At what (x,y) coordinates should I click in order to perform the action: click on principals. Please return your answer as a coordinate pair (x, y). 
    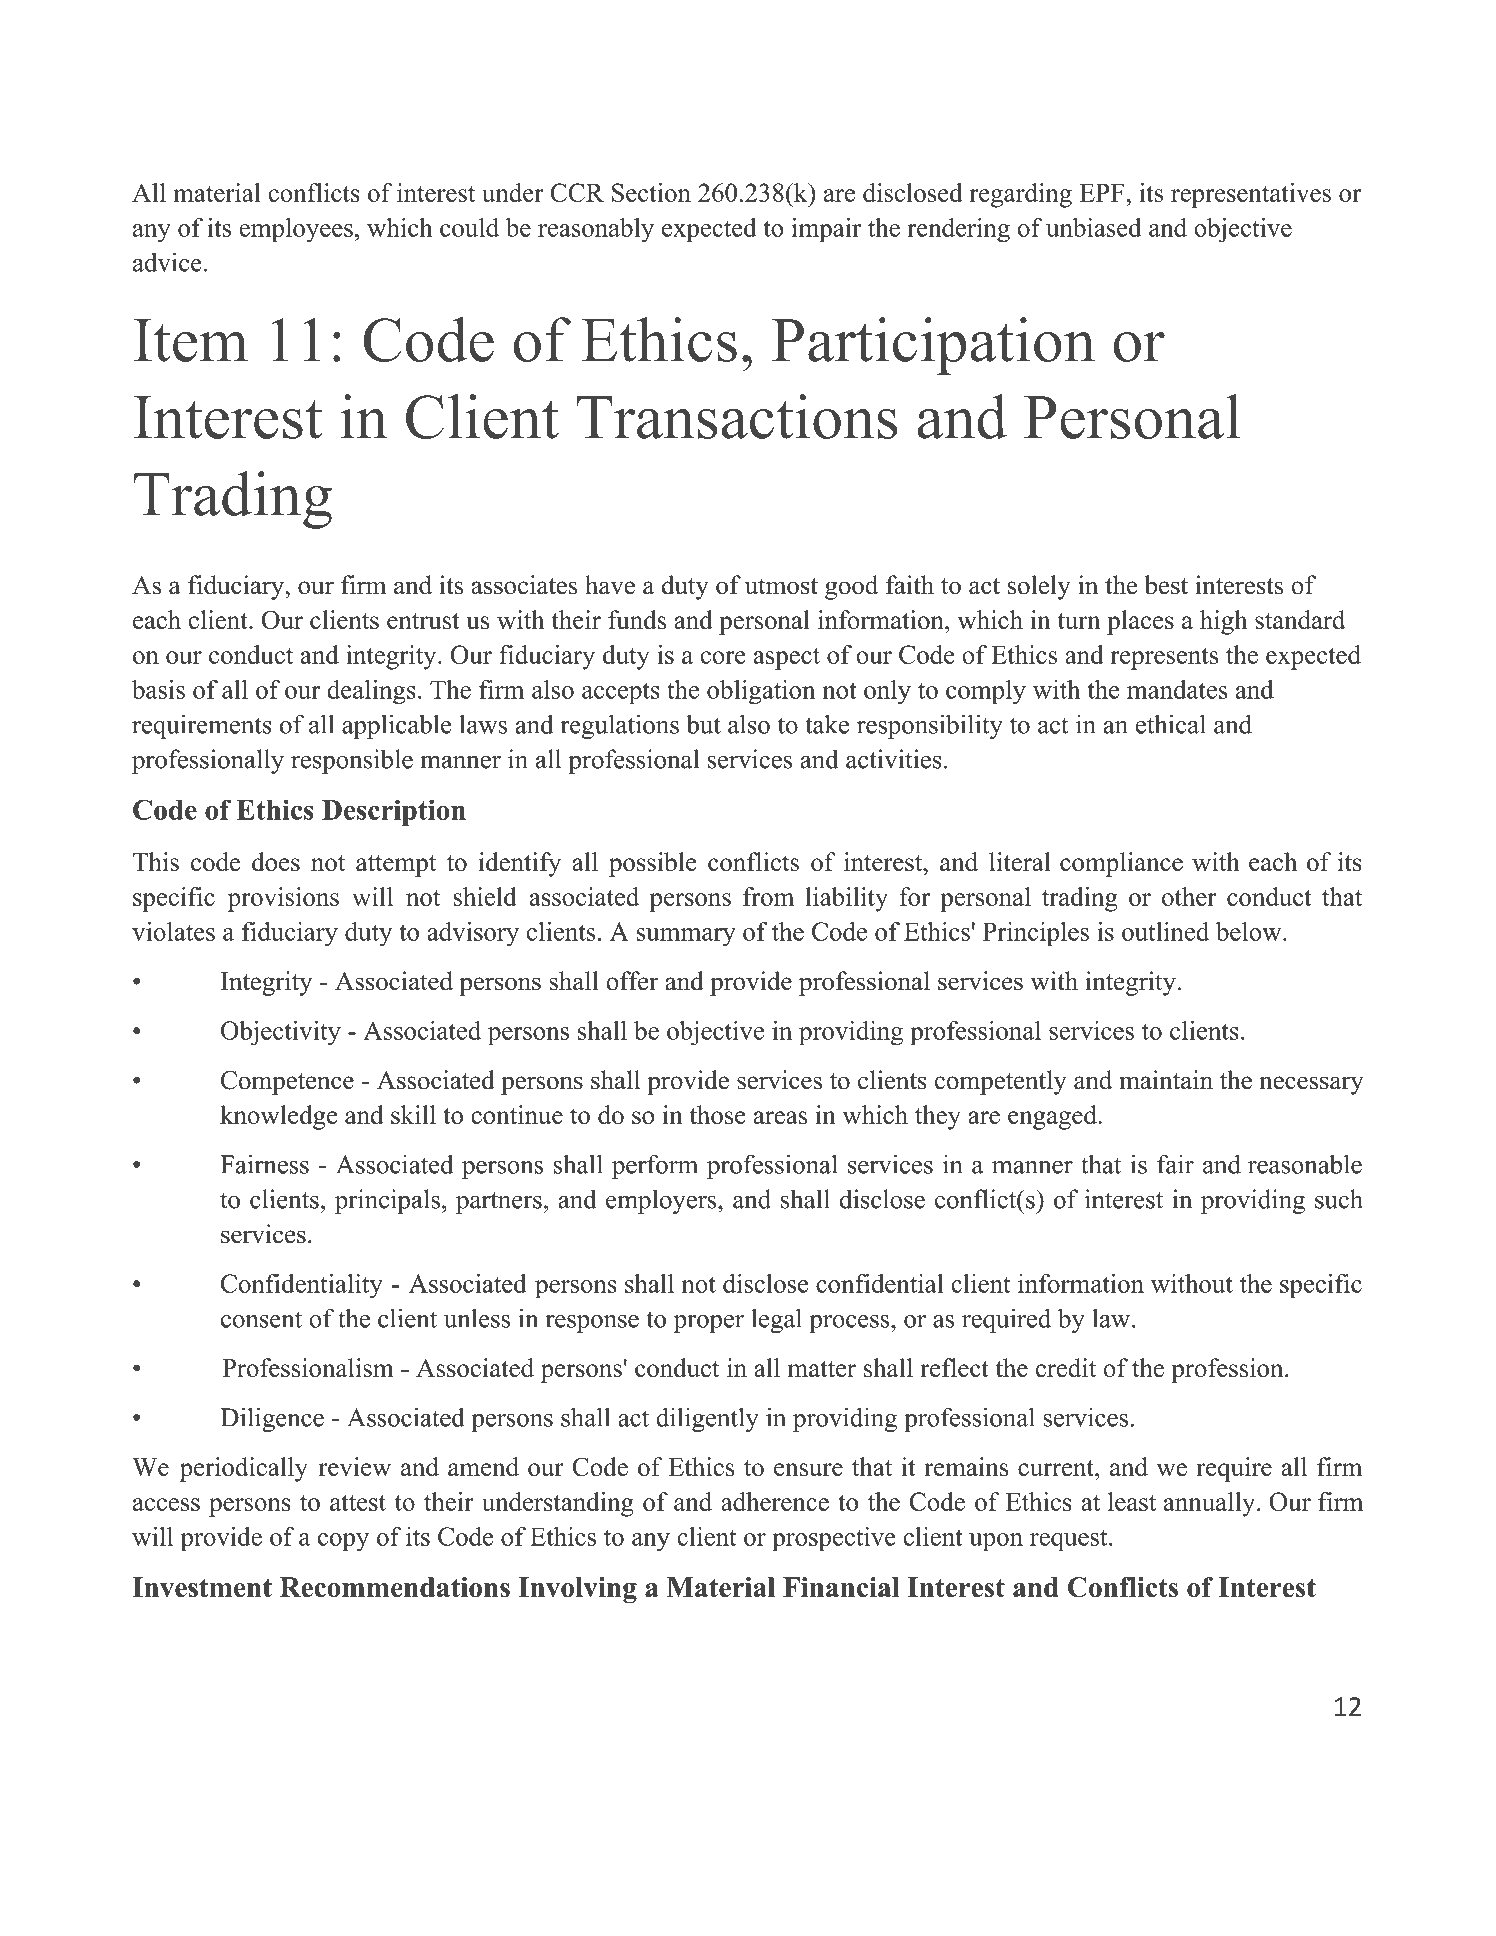
    Looking at the image, I should click on (387, 1201).
